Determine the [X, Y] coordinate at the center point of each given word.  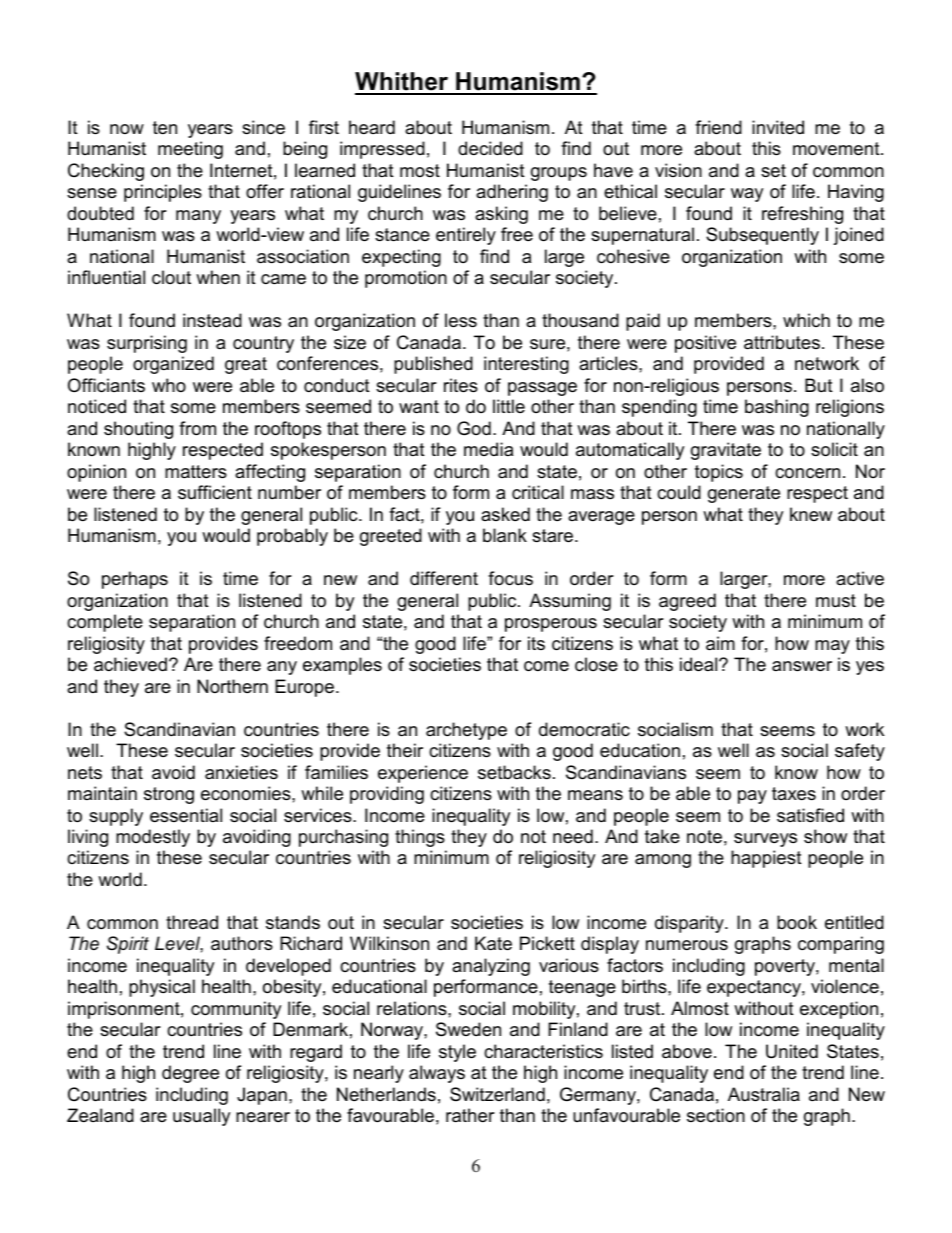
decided [490, 148]
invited [778, 127]
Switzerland [497, 1094]
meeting [190, 150]
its [536, 643]
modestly [153, 838]
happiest [766, 859]
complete [105, 623]
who [169, 385]
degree [190, 1074]
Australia [764, 1094]
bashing [777, 408]
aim [720, 643]
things [420, 838]
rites [461, 385]
